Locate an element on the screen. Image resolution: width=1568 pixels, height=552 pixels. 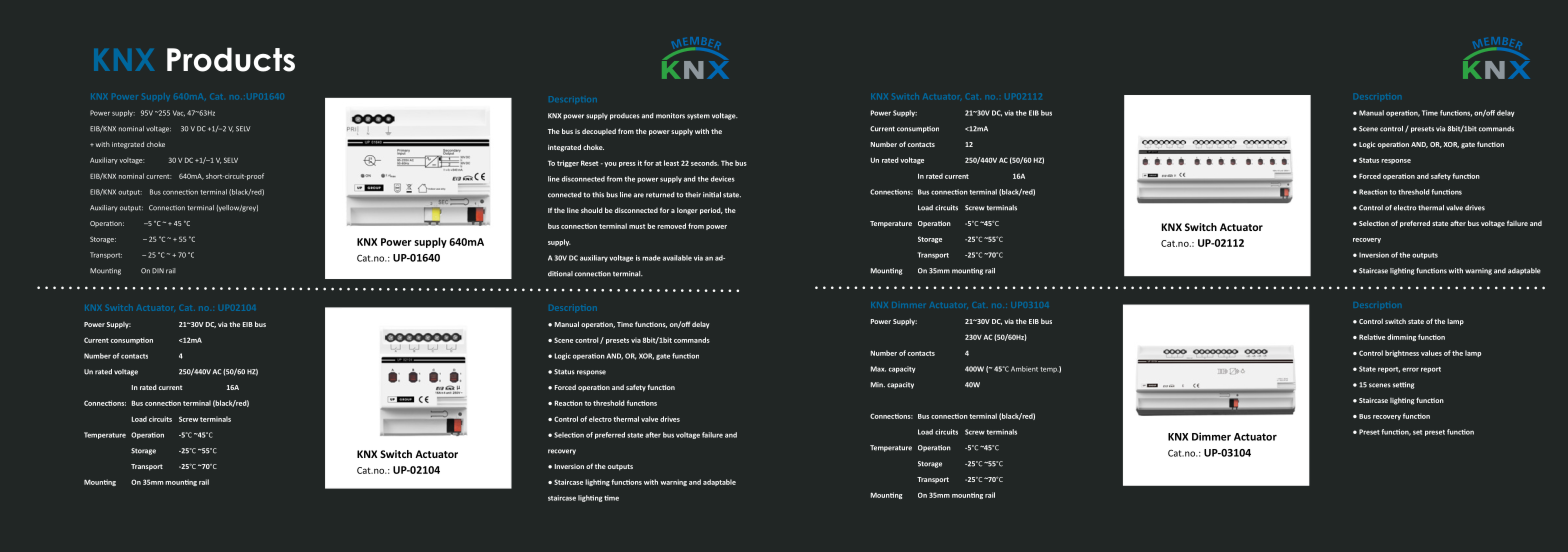
Max is located at coordinates (878, 369).
